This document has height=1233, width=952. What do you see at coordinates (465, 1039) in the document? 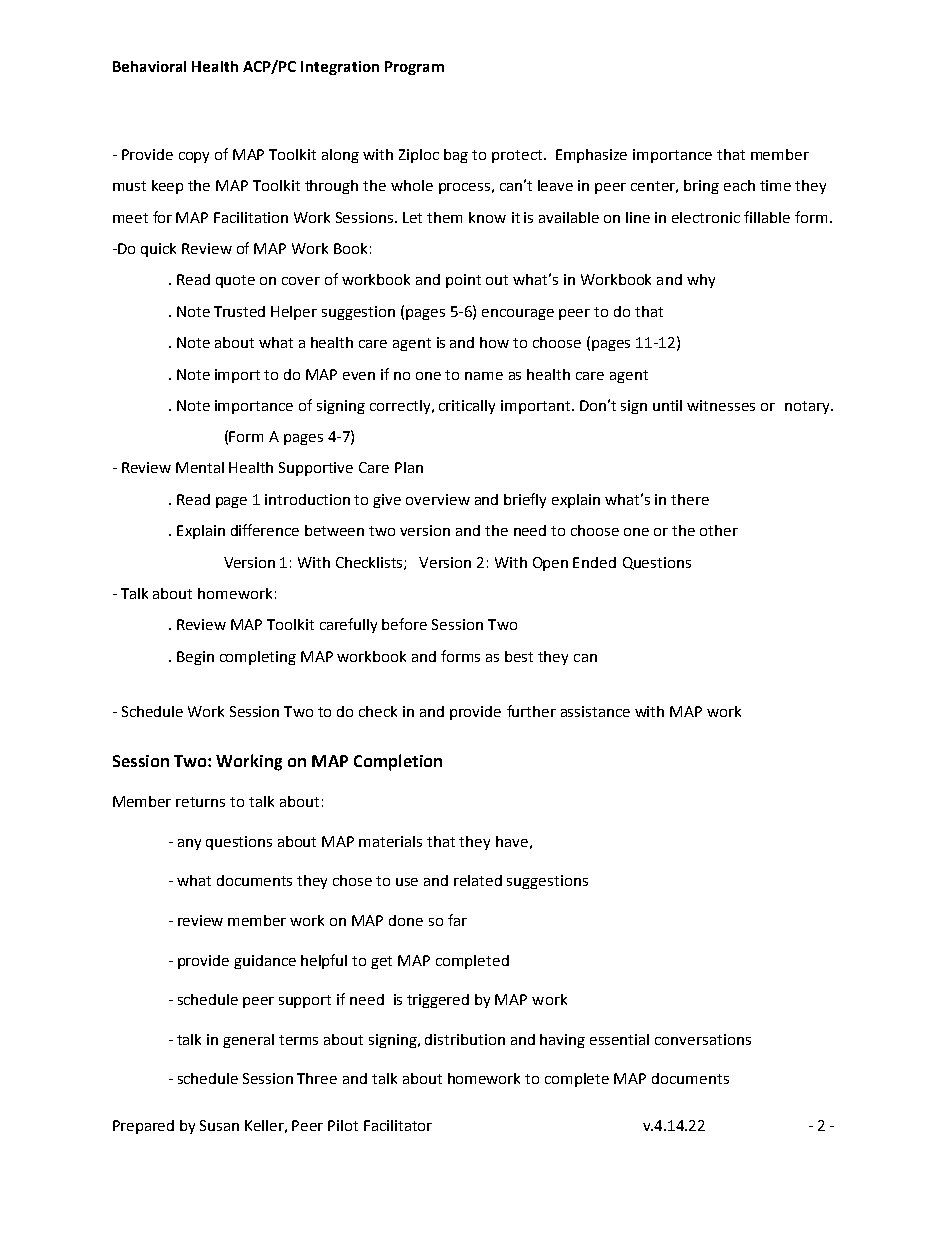
I see `distribution` at bounding box center [465, 1039].
